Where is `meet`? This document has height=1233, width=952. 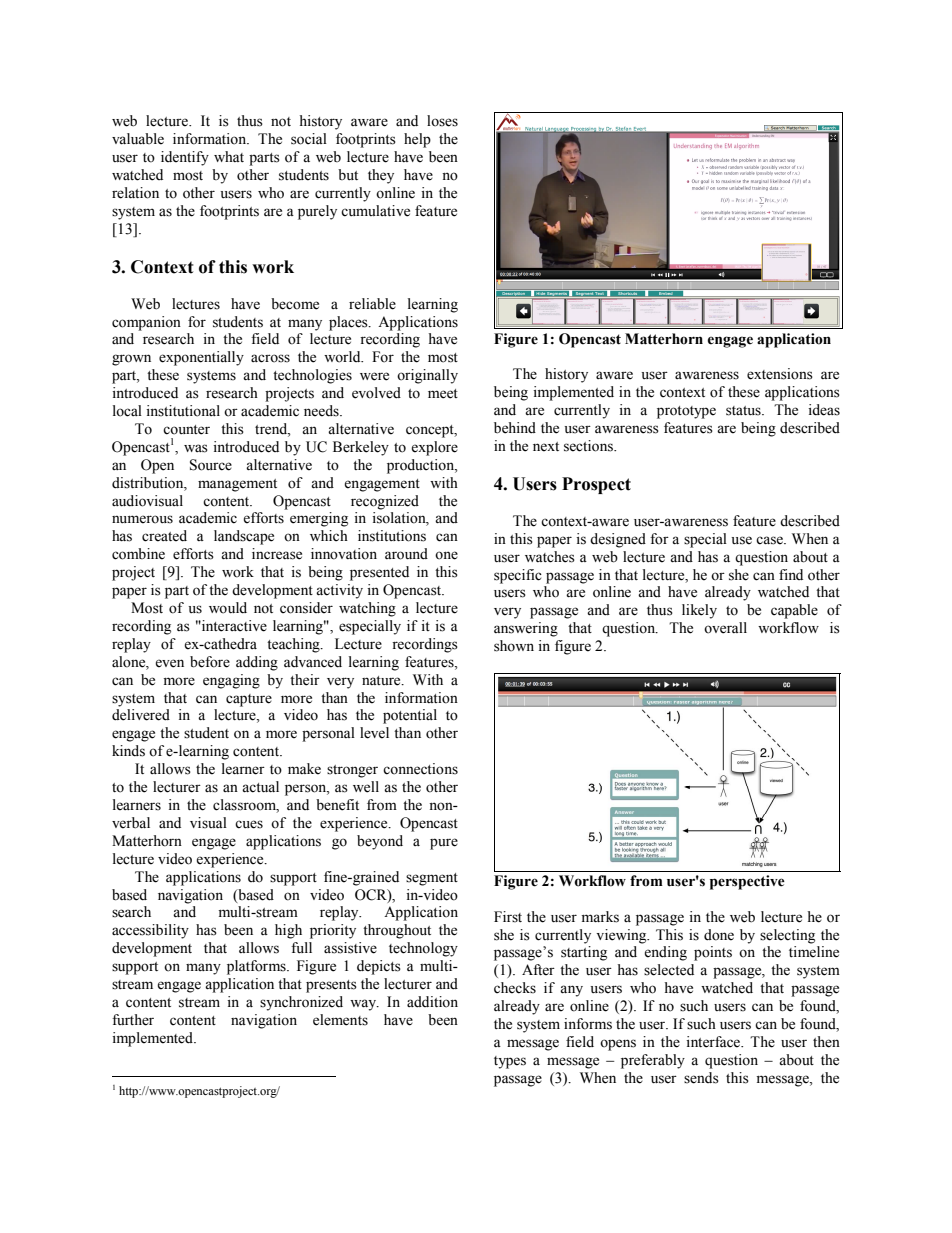 meet is located at coordinates (443, 394).
